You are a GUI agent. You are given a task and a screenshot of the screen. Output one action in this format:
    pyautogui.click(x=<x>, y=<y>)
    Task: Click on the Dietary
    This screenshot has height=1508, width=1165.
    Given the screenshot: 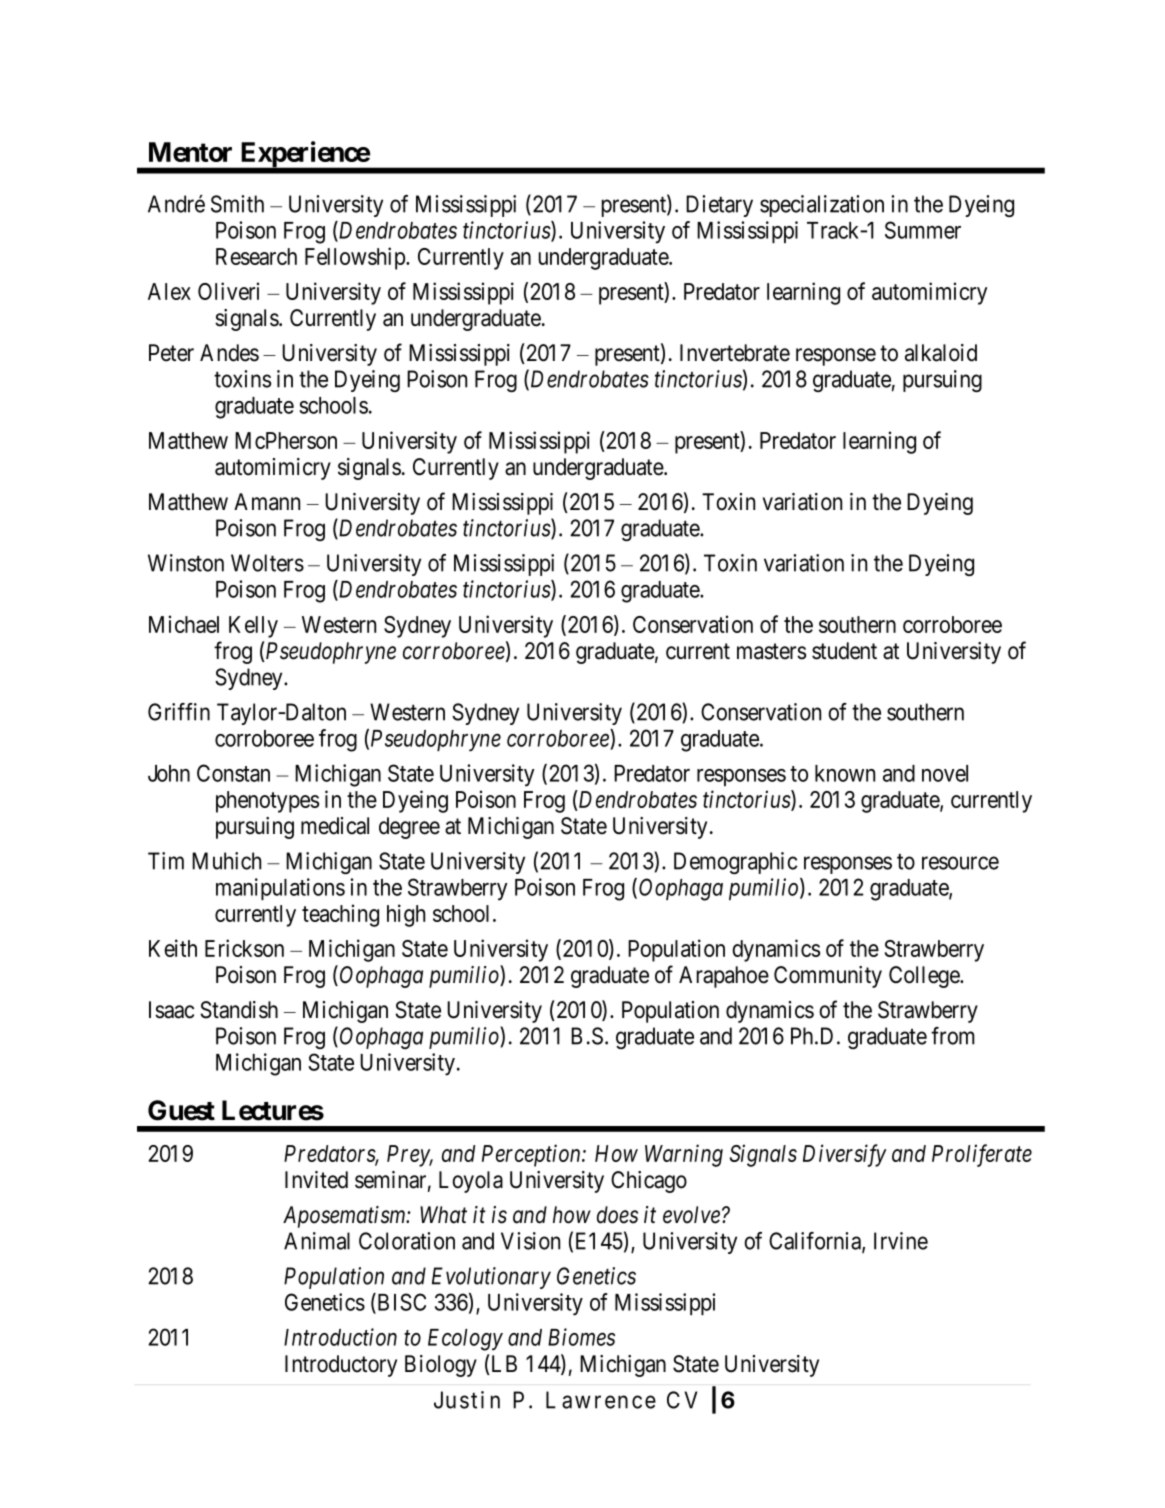 What is the action you would take?
    pyautogui.click(x=719, y=206)
